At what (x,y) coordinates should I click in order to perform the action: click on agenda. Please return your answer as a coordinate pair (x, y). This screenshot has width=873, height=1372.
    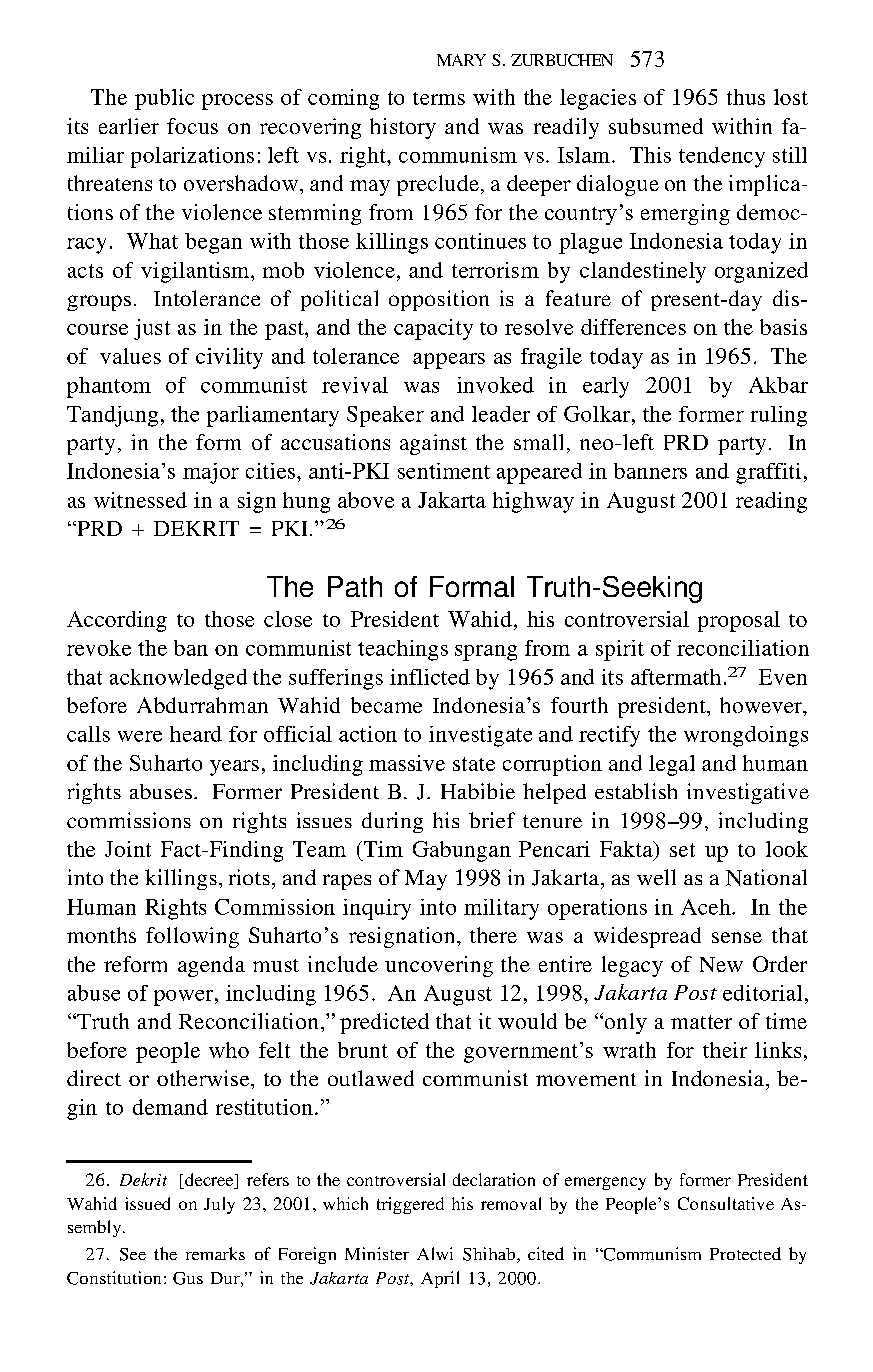
    Looking at the image, I should click on (211, 966).
